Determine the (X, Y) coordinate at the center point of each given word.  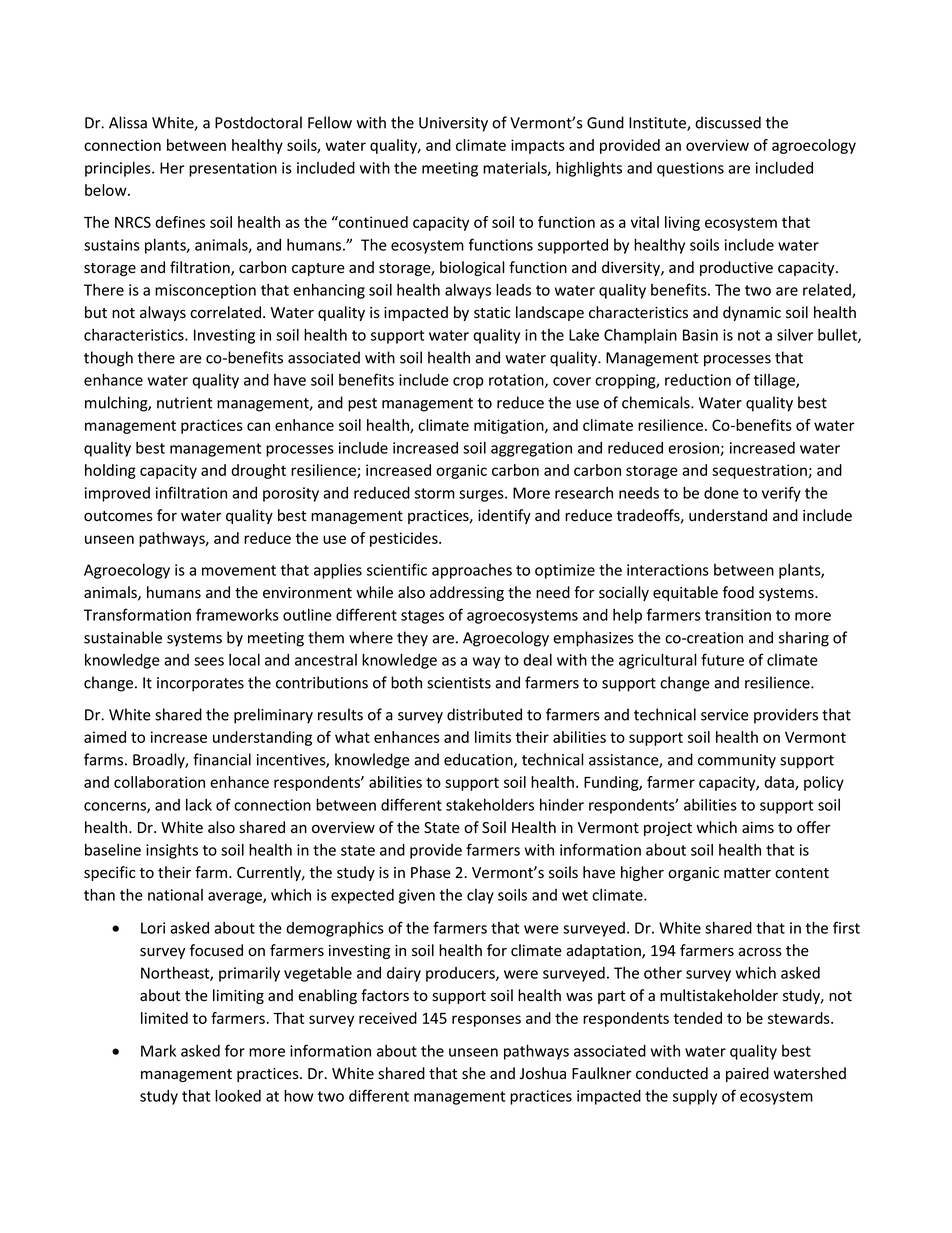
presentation (233, 169)
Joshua (543, 1073)
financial (222, 759)
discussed (728, 122)
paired (747, 1074)
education (479, 760)
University (453, 124)
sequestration (760, 471)
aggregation (531, 449)
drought (258, 471)
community (737, 761)
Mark (158, 1051)
